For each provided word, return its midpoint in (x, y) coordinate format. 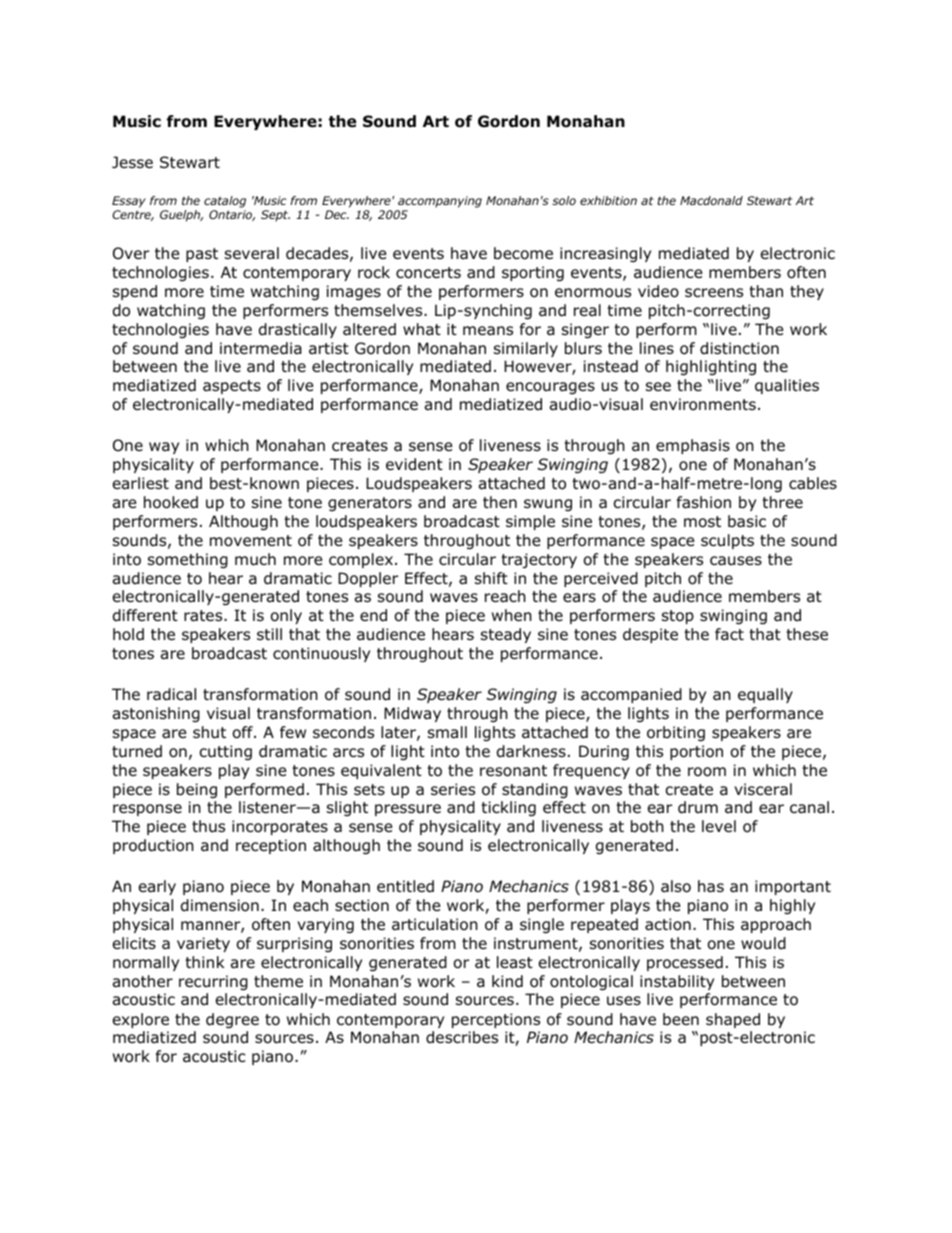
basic (747, 521)
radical (171, 694)
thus (208, 826)
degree (232, 1020)
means (488, 331)
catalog (225, 202)
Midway (412, 714)
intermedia (261, 348)
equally (765, 695)
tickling (508, 808)
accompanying (440, 202)
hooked (171, 502)
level (719, 826)
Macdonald (711, 200)
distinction (739, 348)
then (500, 502)
